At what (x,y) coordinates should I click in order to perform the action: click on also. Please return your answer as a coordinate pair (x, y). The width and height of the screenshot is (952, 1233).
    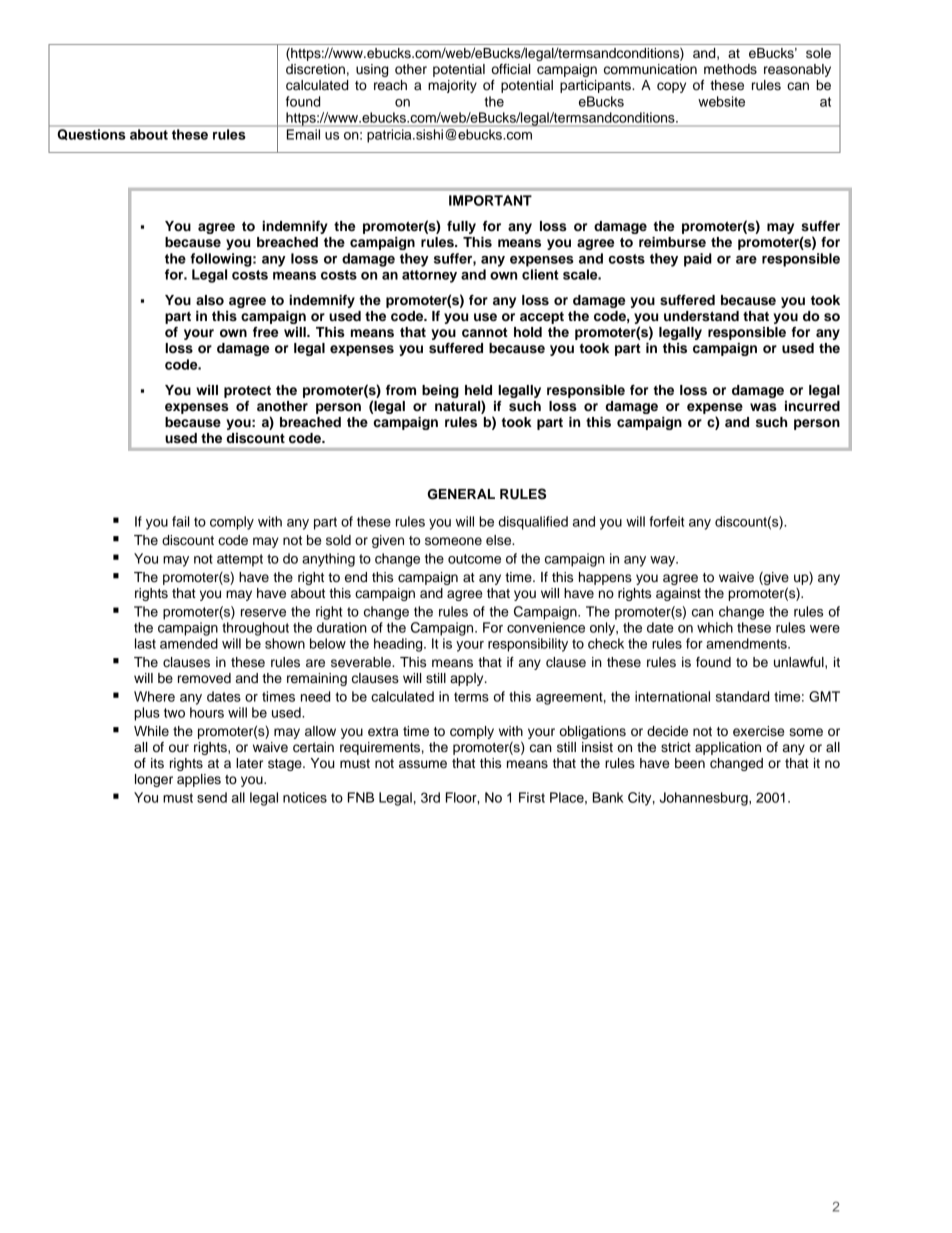
    Looking at the image, I should click on (210, 300).
